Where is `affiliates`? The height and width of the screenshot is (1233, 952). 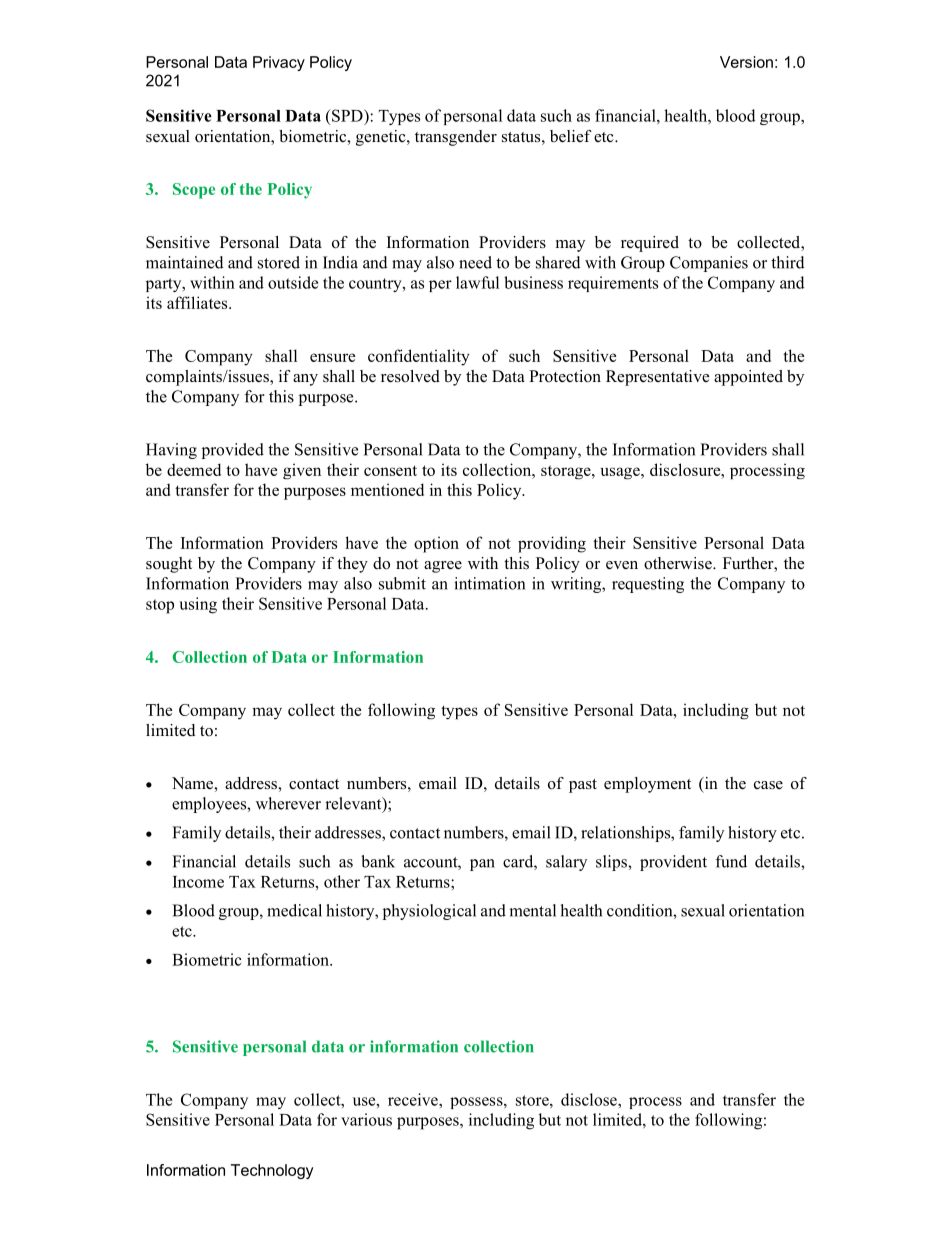 affiliates is located at coordinates (198, 302).
